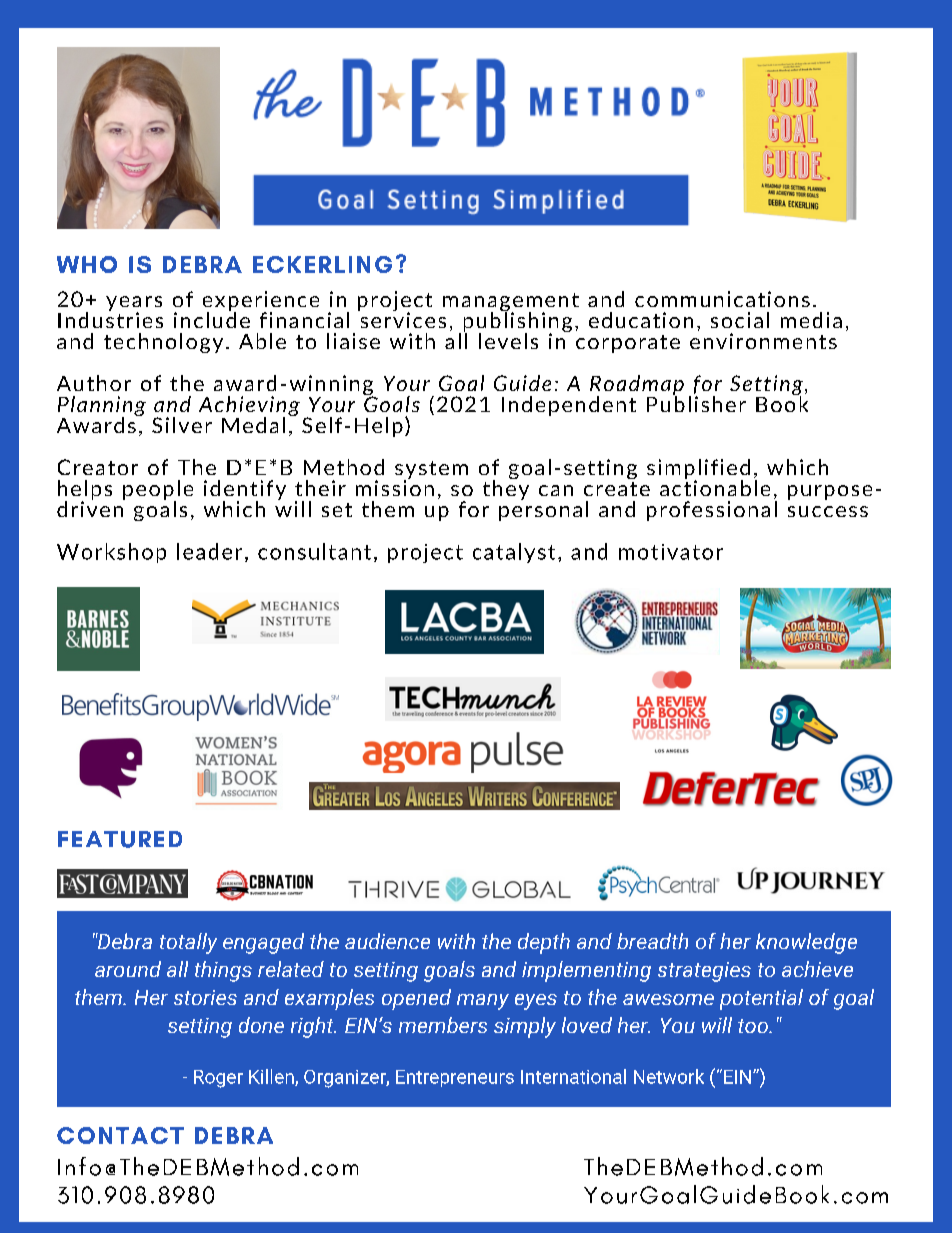 This page has height=1233, width=952. What do you see at coordinates (209, 551) in the page?
I see `leader` at bounding box center [209, 551].
